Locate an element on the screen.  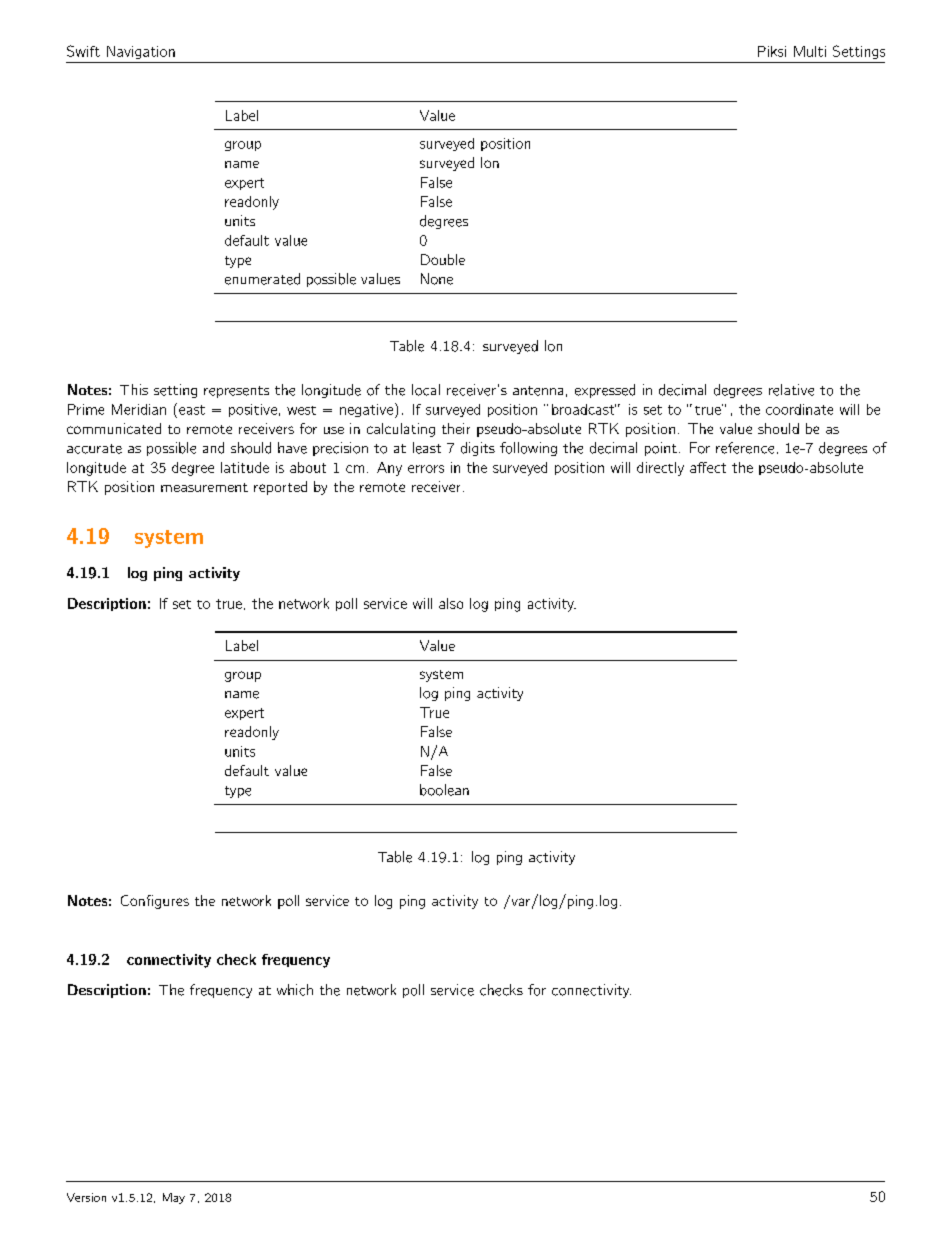
Multi is located at coordinates (810, 51).
